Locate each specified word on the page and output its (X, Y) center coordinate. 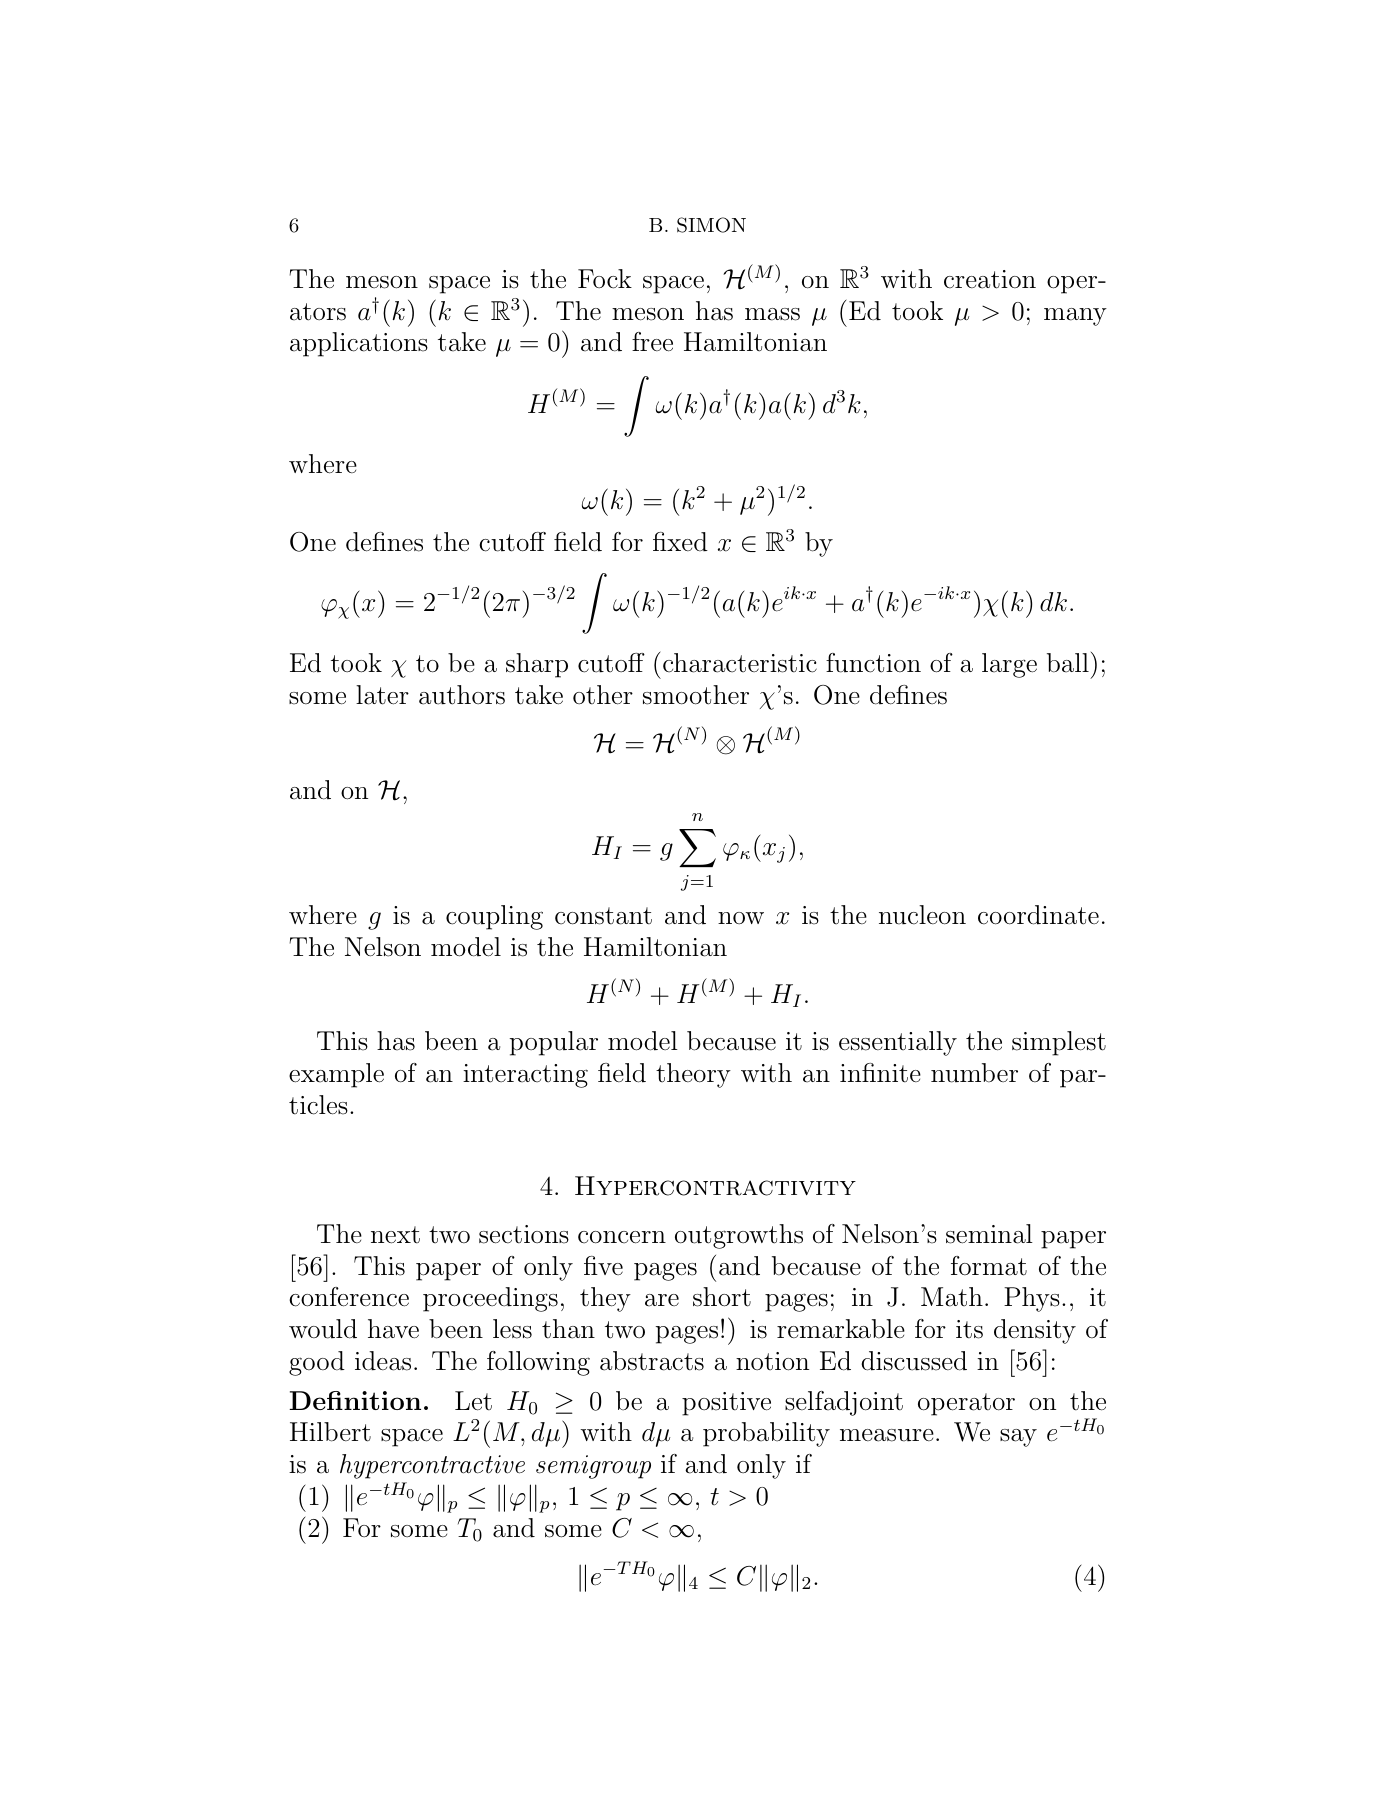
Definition (355, 1400)
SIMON (711, 225)
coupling (494, 917)
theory (693, 1075)
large (1009, 665)
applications (359, 344)
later (382, 695)
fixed (680, 542)
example (336, 1075)
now (741, 918)
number (974, 1073)
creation (990, 279)
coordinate (1038, 915)
